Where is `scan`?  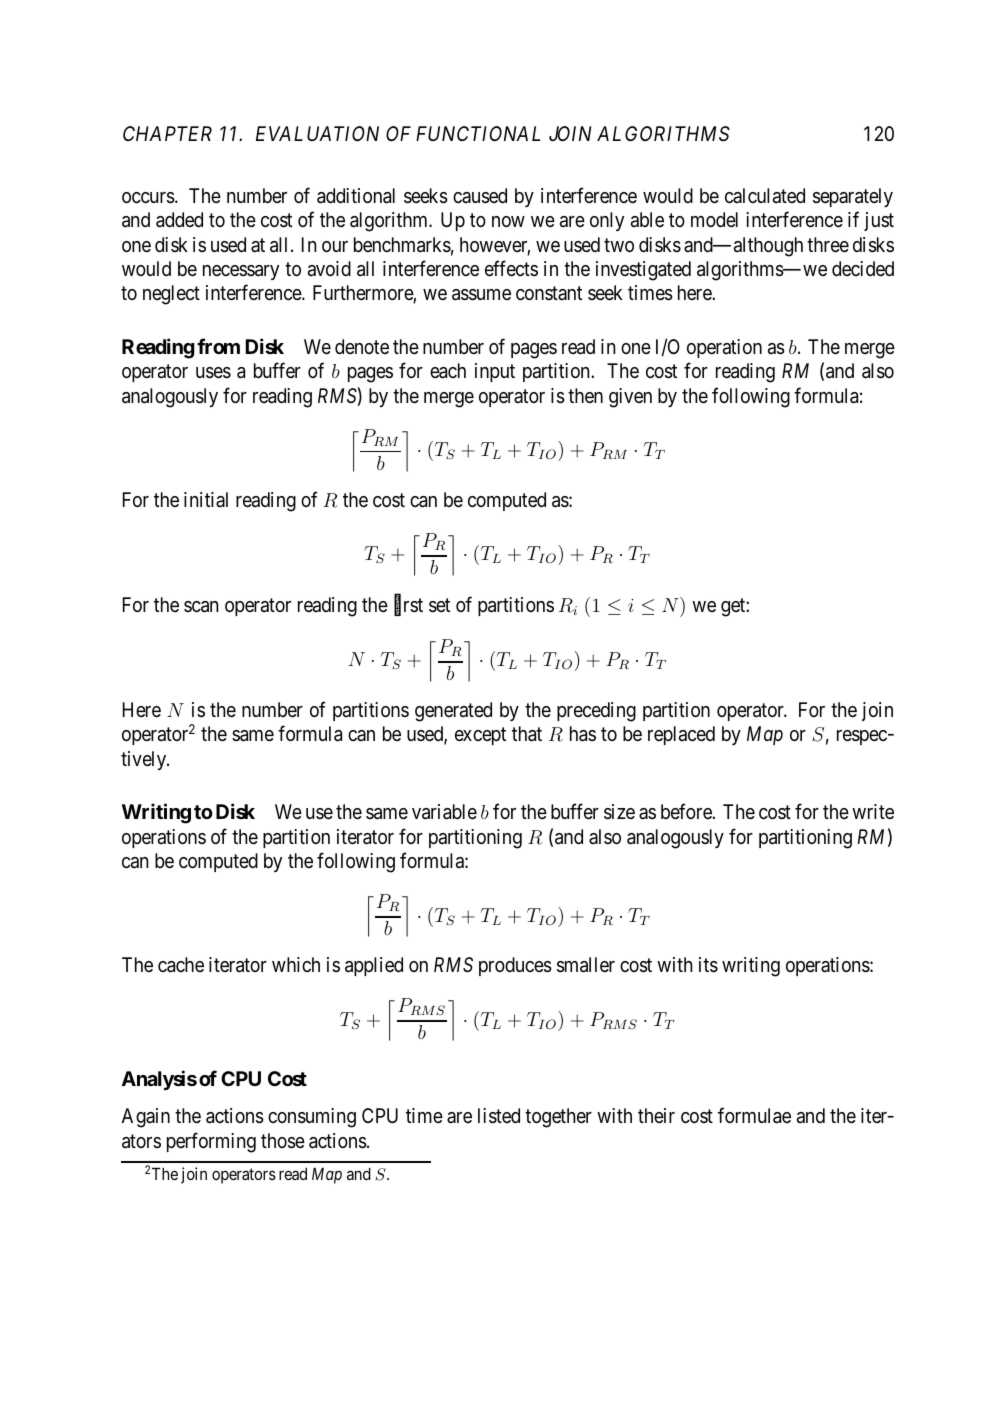 scan is located at coordinates (201, 607).
